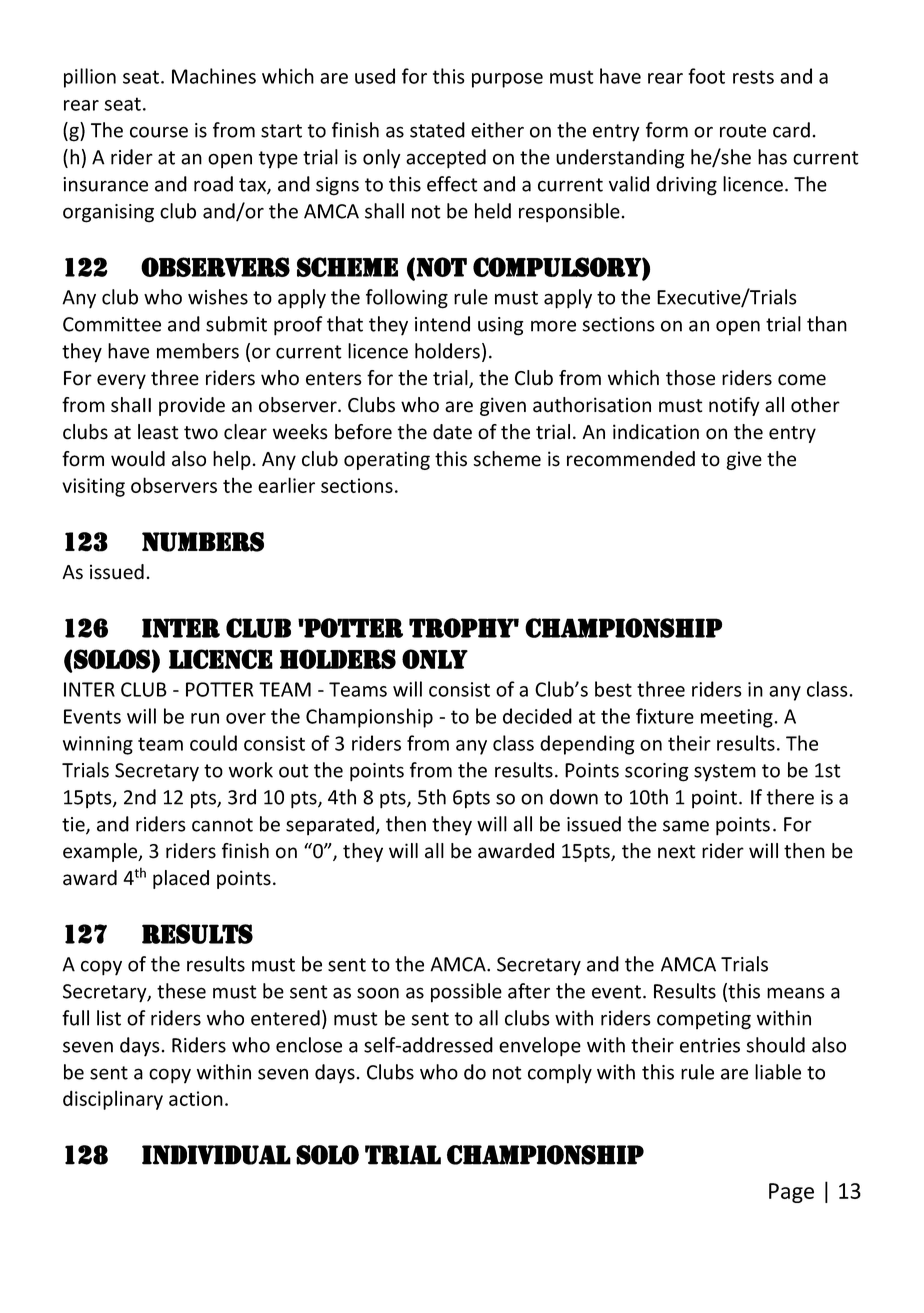 This page has width=924, height=1313. What do you see at coordinates (216, 1155) in the page?
I see `INDIVIDUAL` at bounding box center [216, 1155].
